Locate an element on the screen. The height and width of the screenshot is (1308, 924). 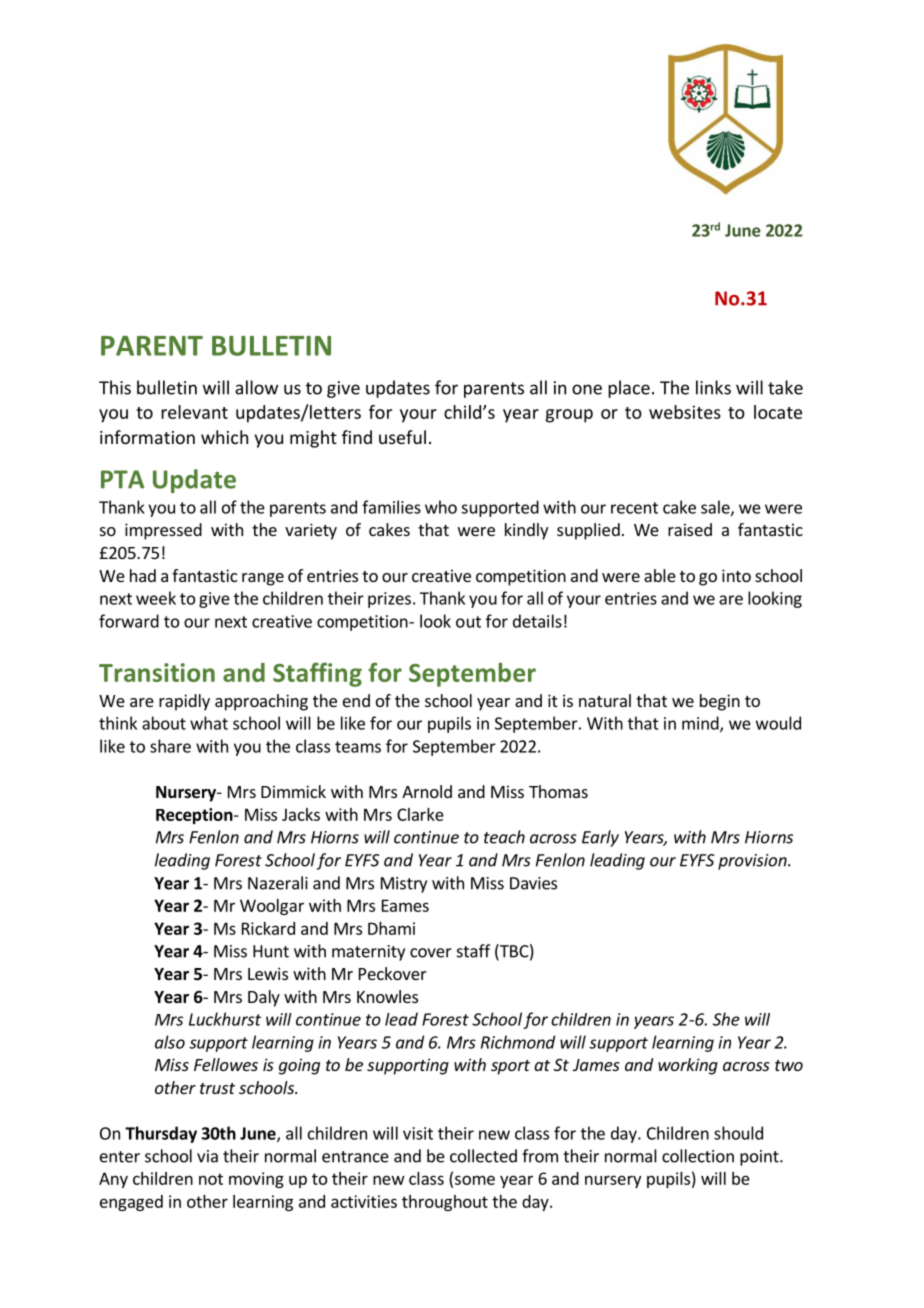
end is located at coordinates (356, 700).
